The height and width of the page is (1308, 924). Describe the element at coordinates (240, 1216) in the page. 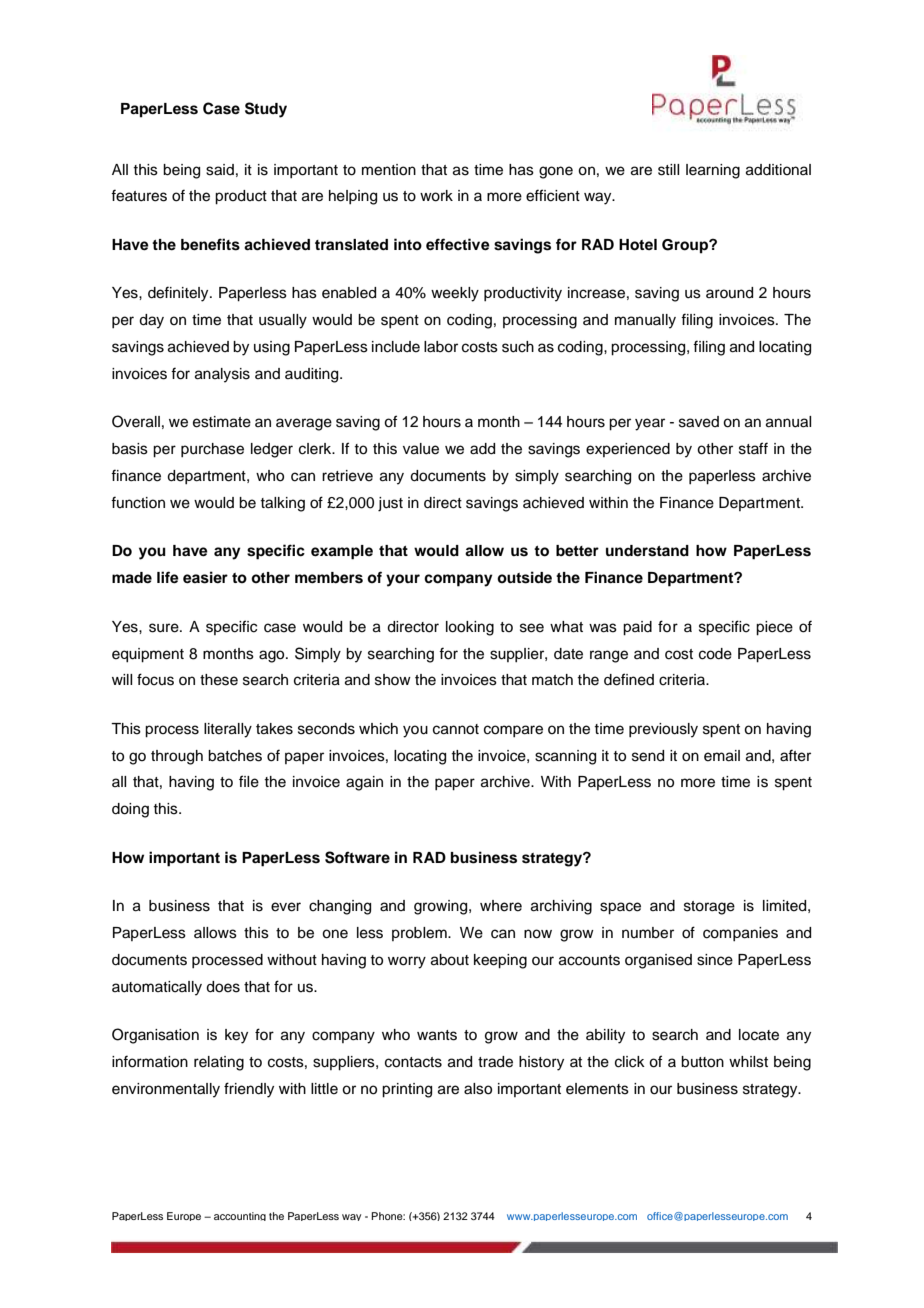

I see `accounting` at that location.
